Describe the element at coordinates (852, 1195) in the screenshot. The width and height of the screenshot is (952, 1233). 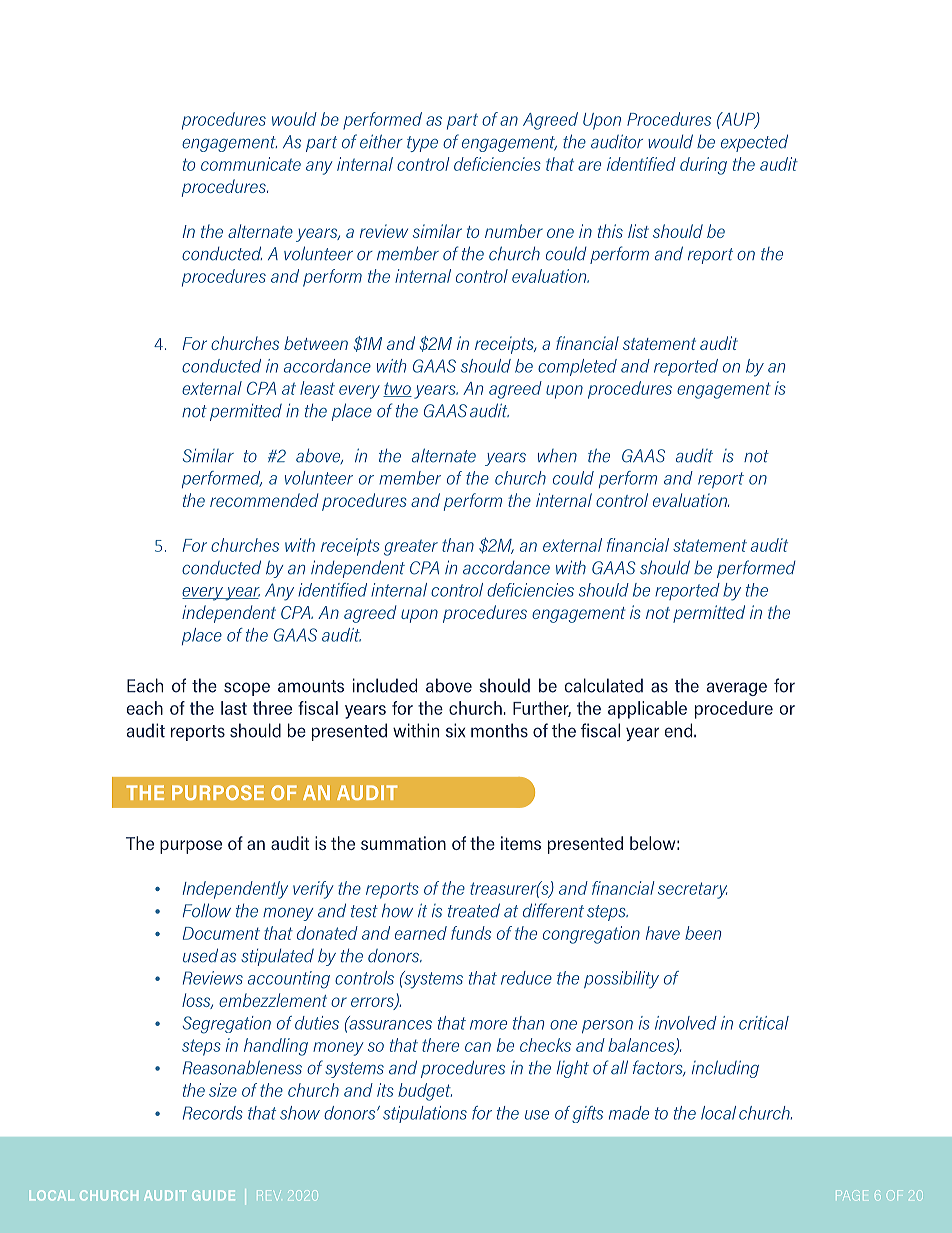
I see `PAGE` at that location.
